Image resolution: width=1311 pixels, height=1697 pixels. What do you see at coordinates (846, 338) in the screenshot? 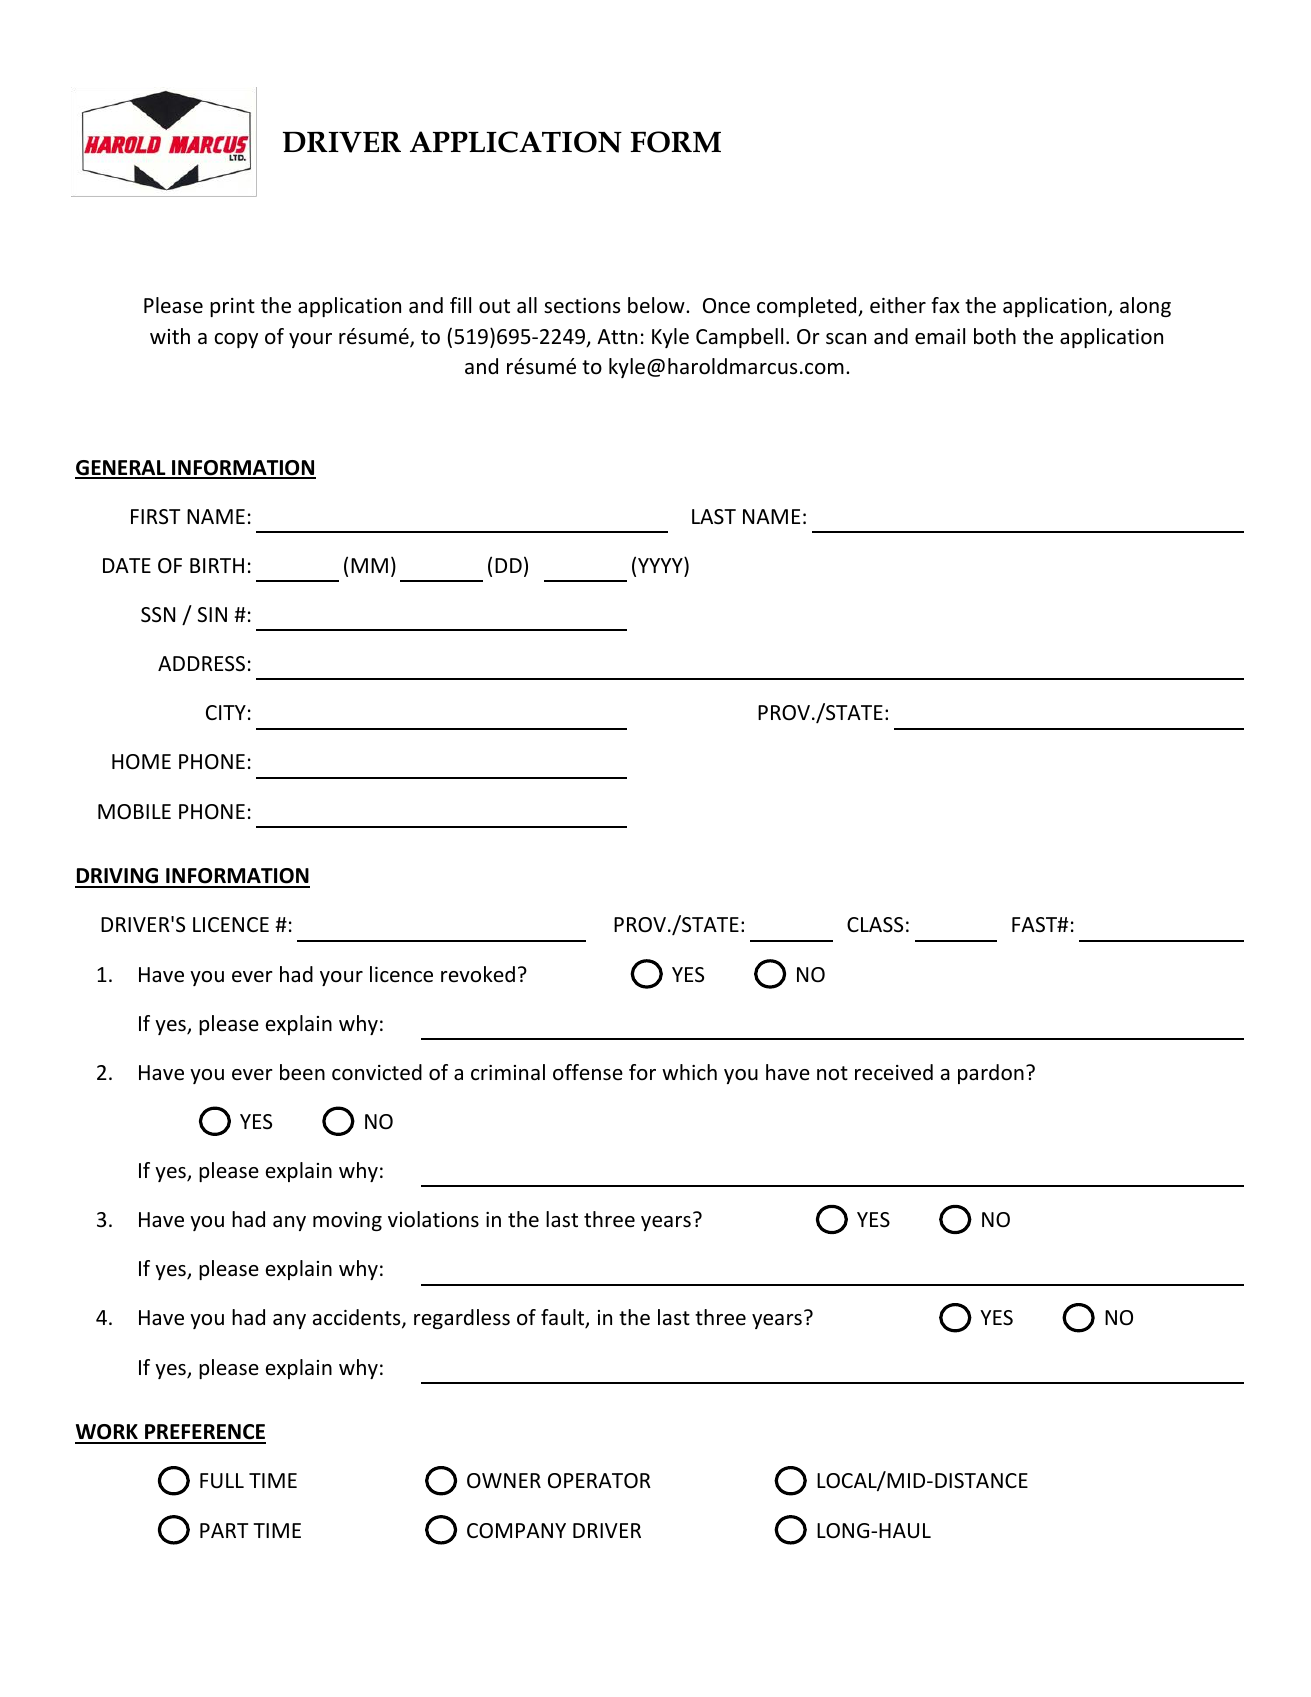
I see `scan` at bounding box center [846, 338].
